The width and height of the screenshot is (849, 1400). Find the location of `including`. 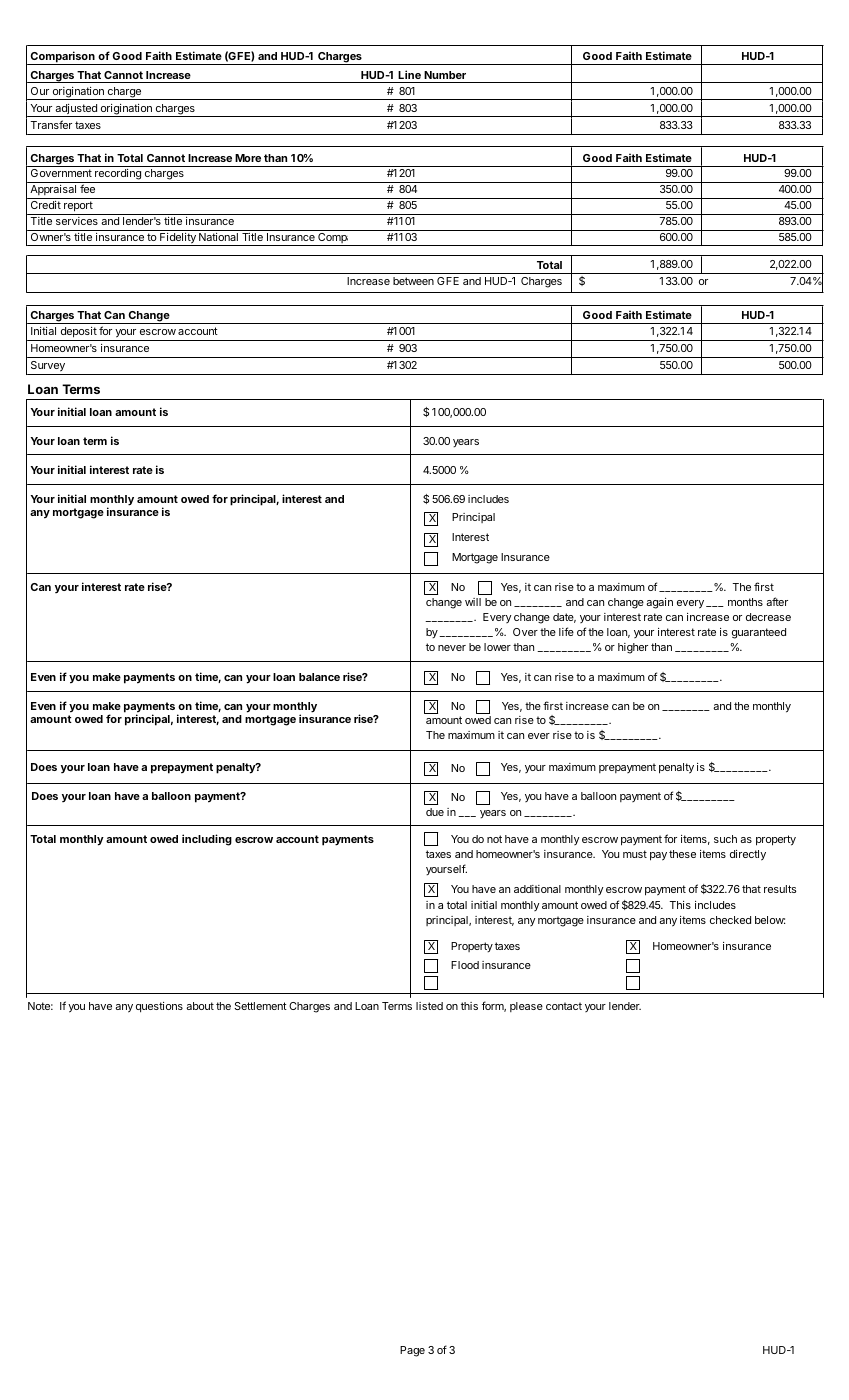

including is located at coordinates (207, 840).
